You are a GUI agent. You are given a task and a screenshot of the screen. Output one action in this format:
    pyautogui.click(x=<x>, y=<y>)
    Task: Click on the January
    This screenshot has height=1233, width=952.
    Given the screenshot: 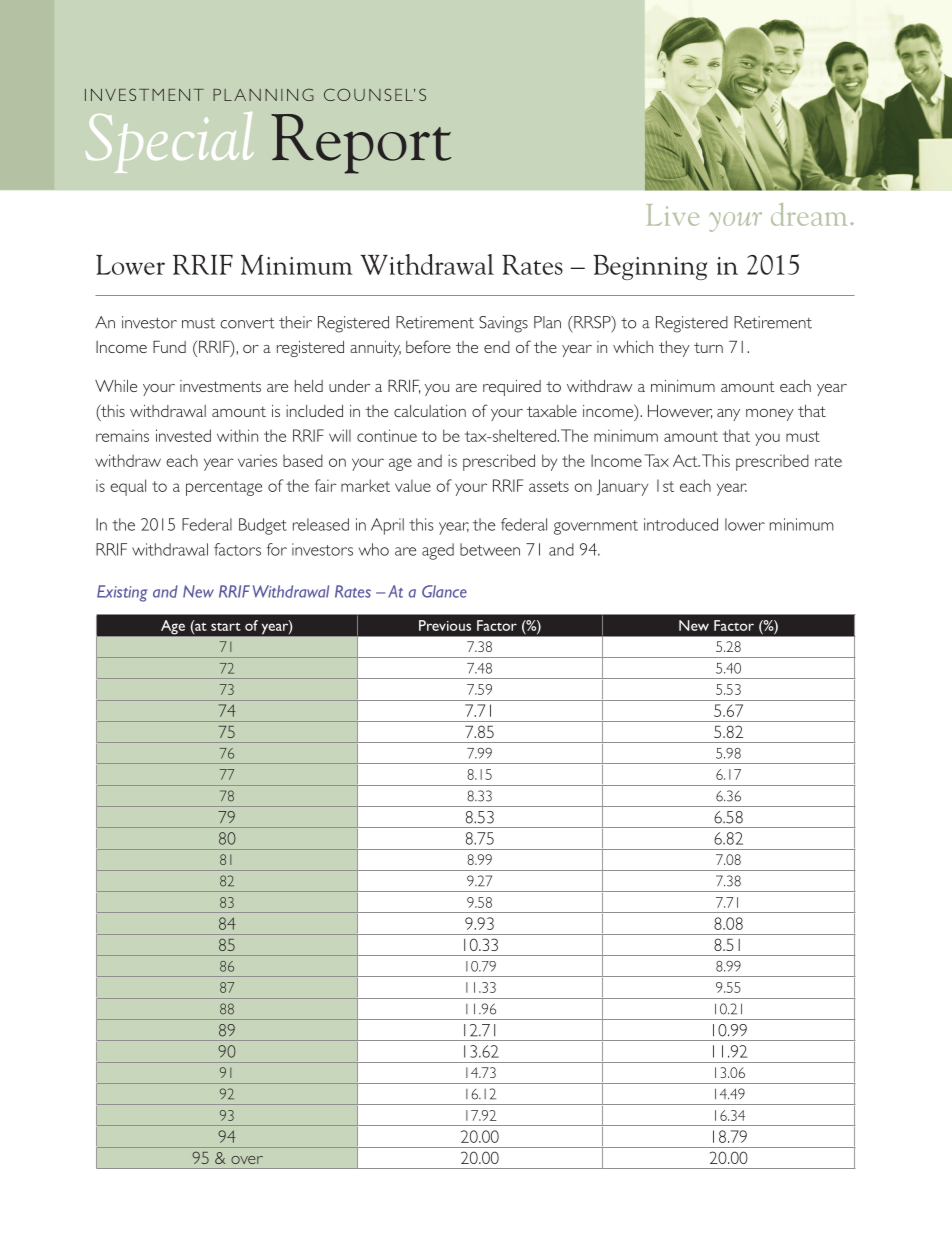 What is the action you would take?
    pyautogui.click(x=622, y=487)
